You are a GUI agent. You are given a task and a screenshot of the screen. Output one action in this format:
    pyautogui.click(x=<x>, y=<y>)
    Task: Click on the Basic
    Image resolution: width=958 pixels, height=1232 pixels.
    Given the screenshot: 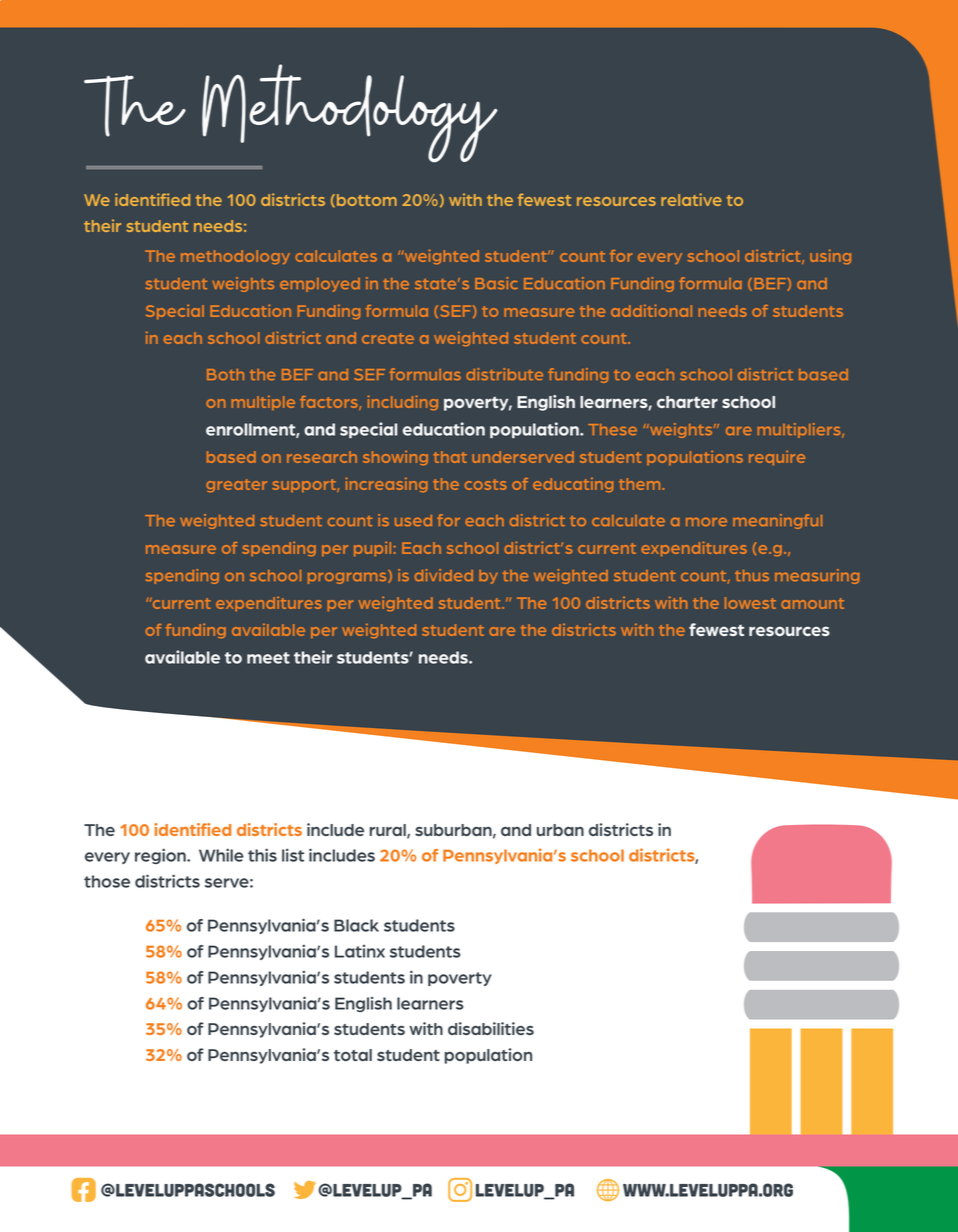 What is the action you would take?
    pyautogui.click(x=496, y=283)
